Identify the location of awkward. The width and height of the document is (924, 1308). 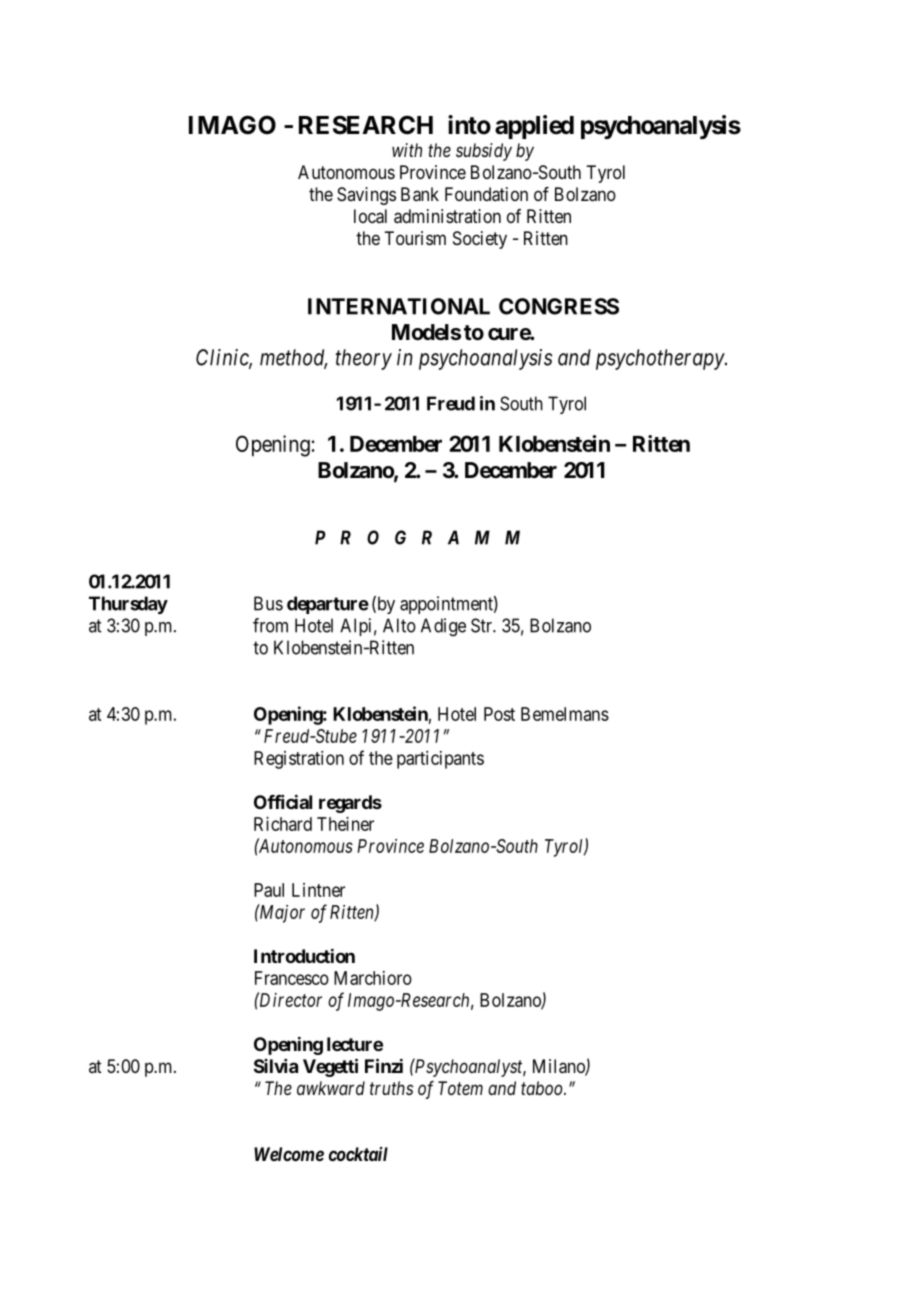
(331, 1088).
